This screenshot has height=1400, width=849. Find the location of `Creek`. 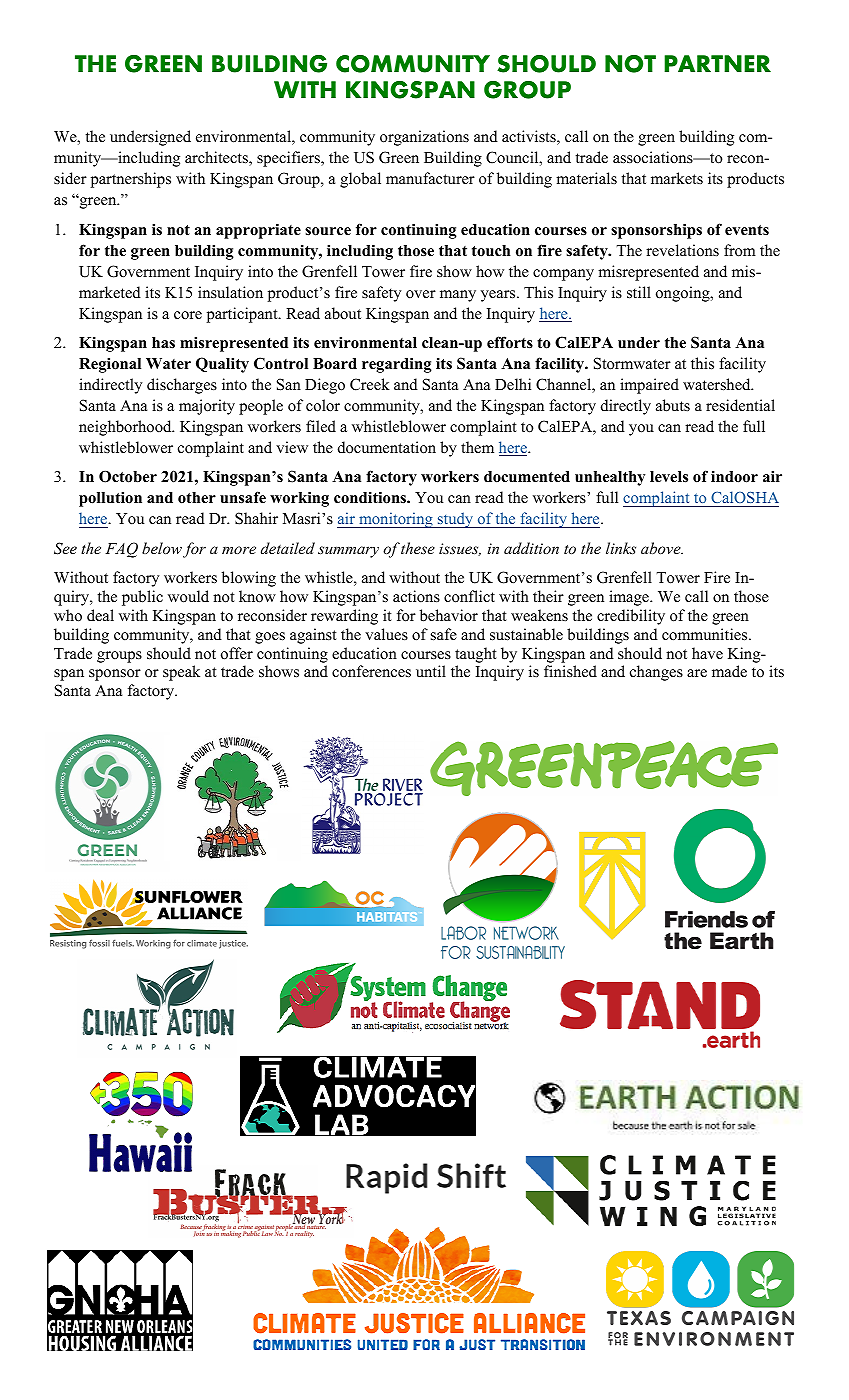

Creek is located at coordinates (370, 384).
